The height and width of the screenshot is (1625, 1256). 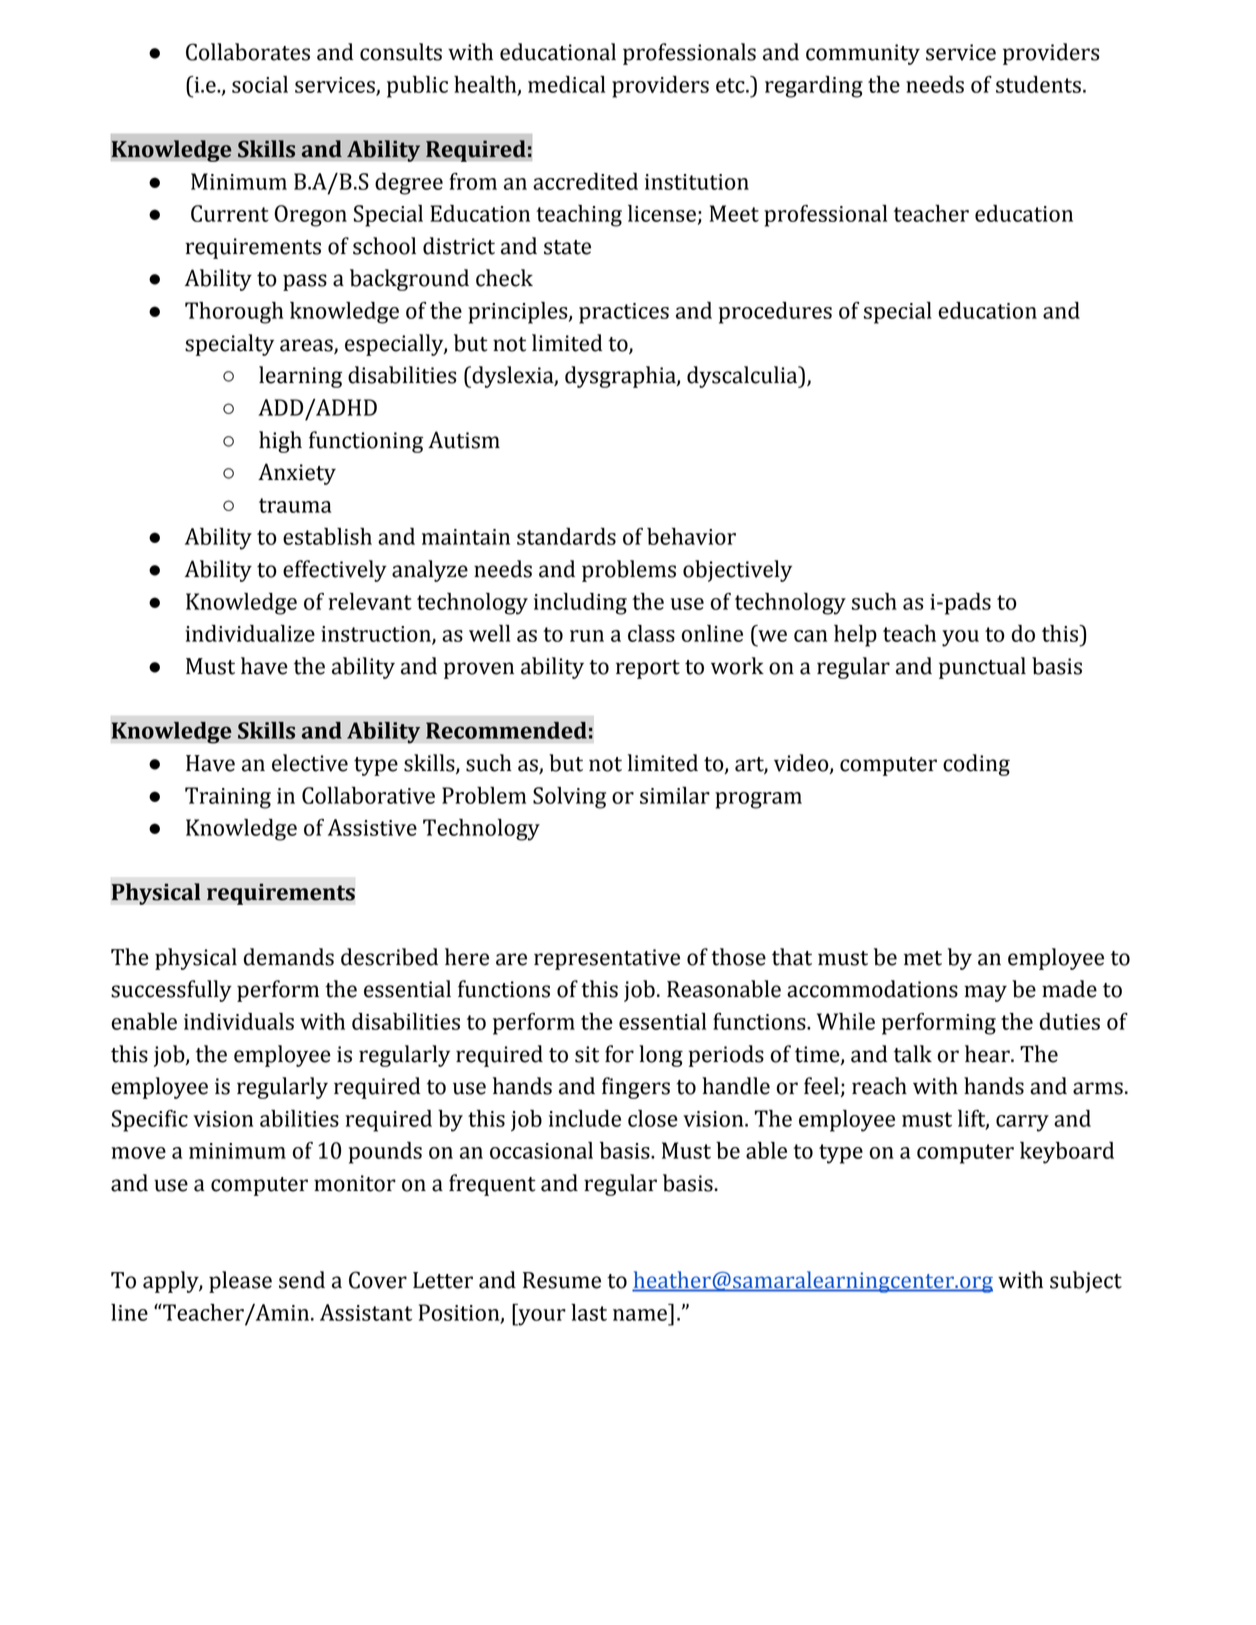 What do you see at coordinates (1086, 1282) in the screenshot?
I see `subject` at bounding box center [1086, 1282].
